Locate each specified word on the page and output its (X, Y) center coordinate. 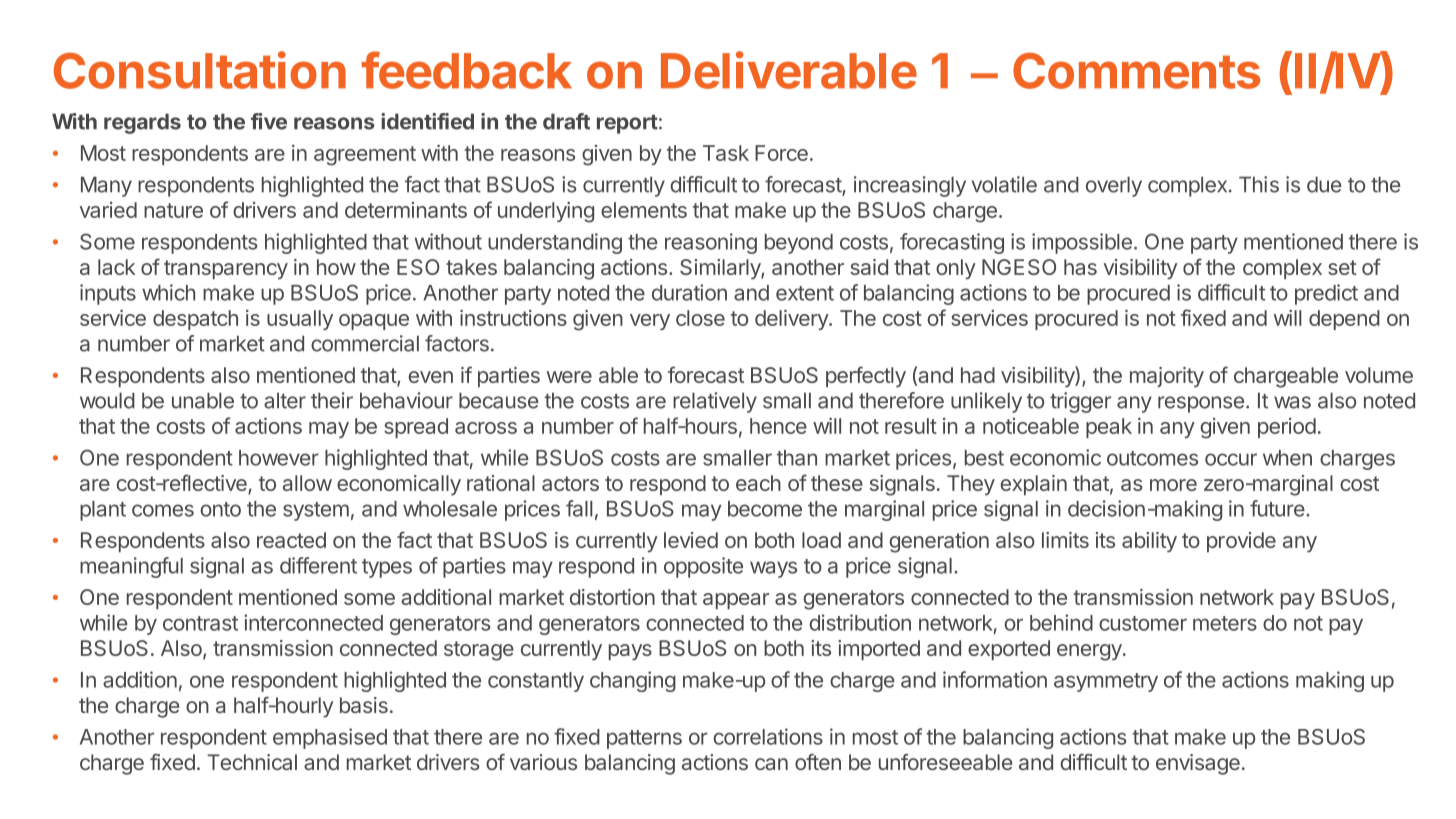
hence (778, 426)
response (1201, 404)
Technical (252, 762)
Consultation (200, 70)
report (627, 124)
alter (285, 400)
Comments (1136, 70)
